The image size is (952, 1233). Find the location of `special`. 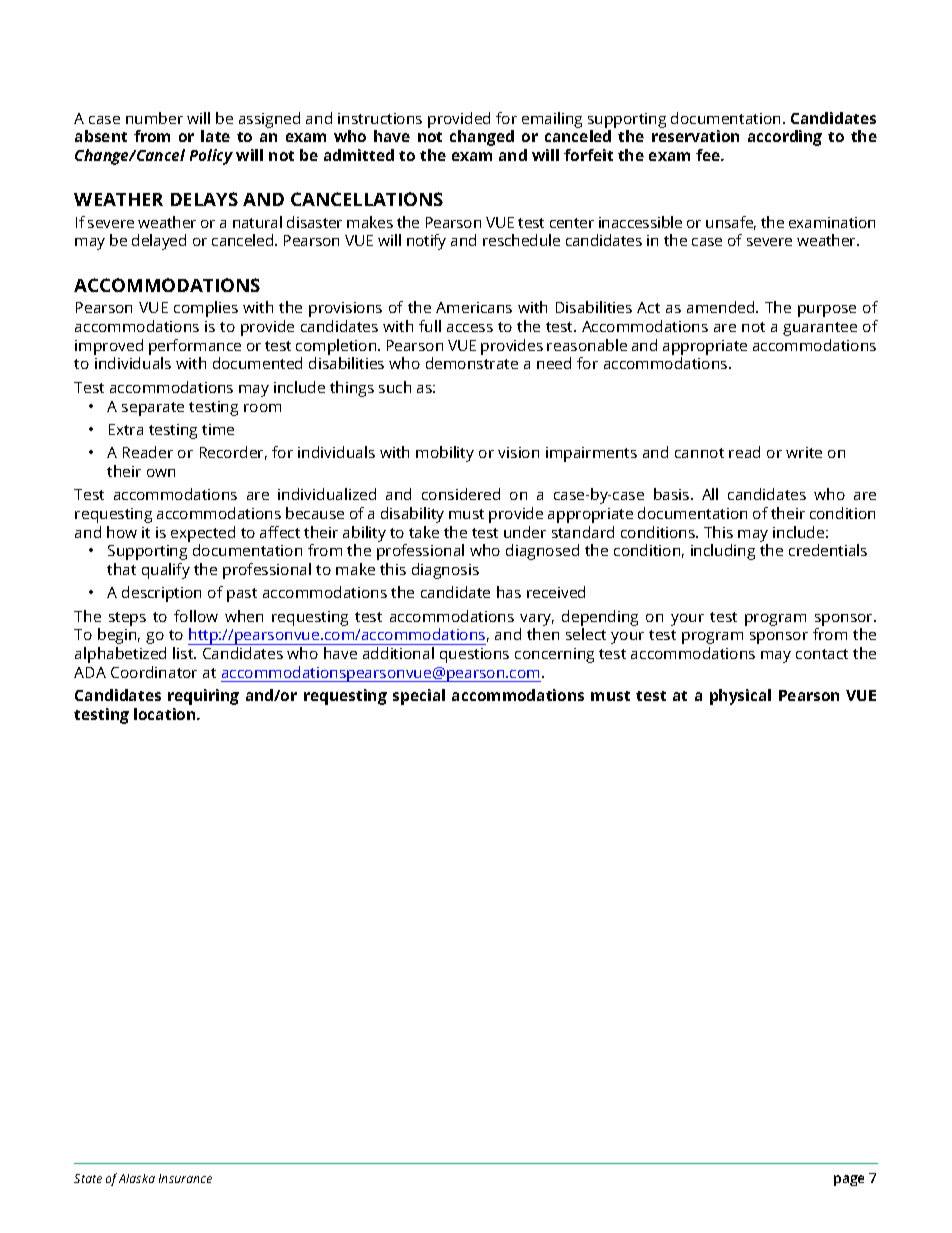

special is located at coordinates (419, 697).
